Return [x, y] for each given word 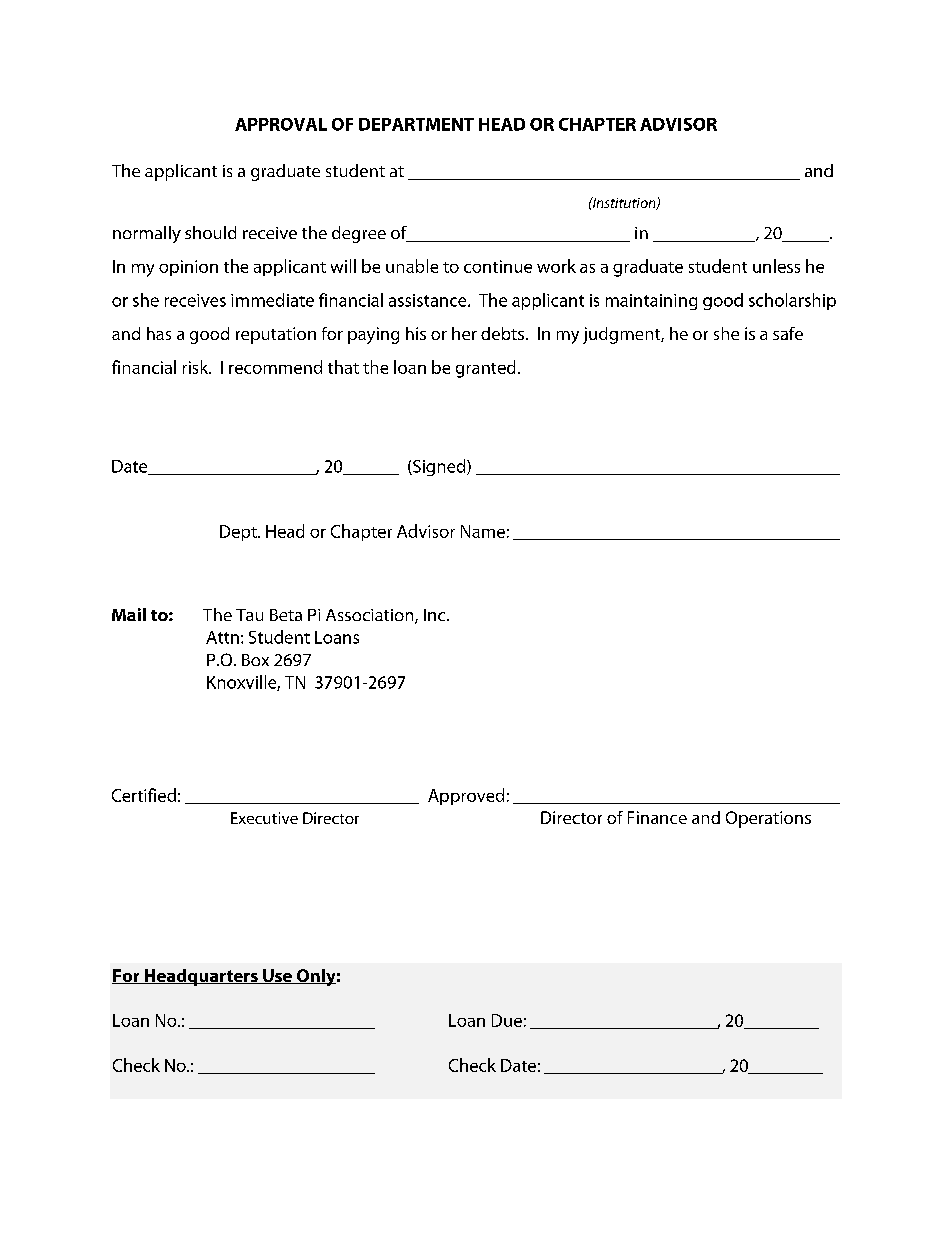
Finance [657, 817]
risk [197, 367]
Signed [439, 467]
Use [277, 976]
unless [776, 266]
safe [788, 333]
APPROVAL [281, 124]
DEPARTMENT [416, 124]
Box [255, 660]
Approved [466, 796]
